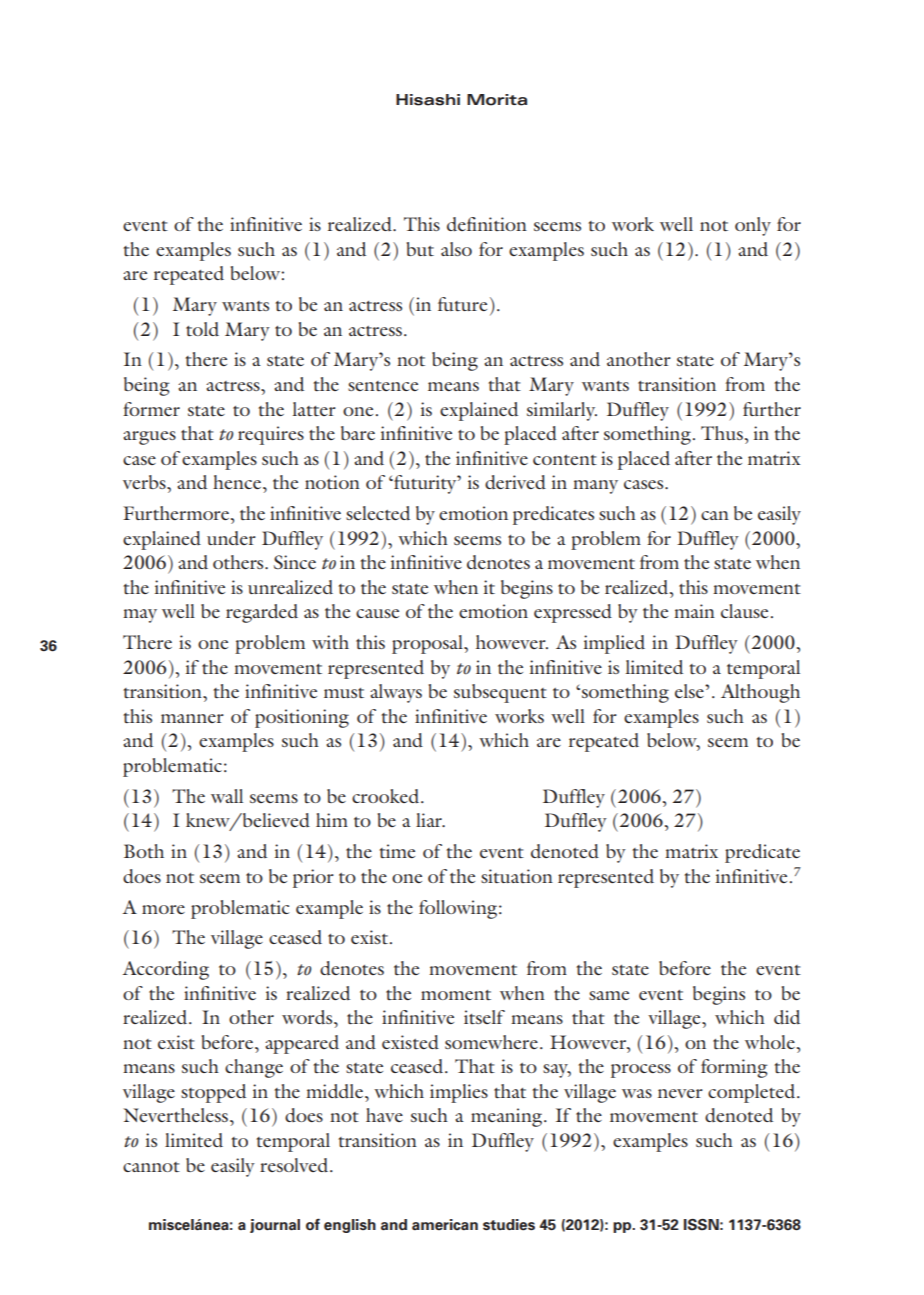 The image size is (924, 1295). I want to click on journal, so click(275, 1226).
